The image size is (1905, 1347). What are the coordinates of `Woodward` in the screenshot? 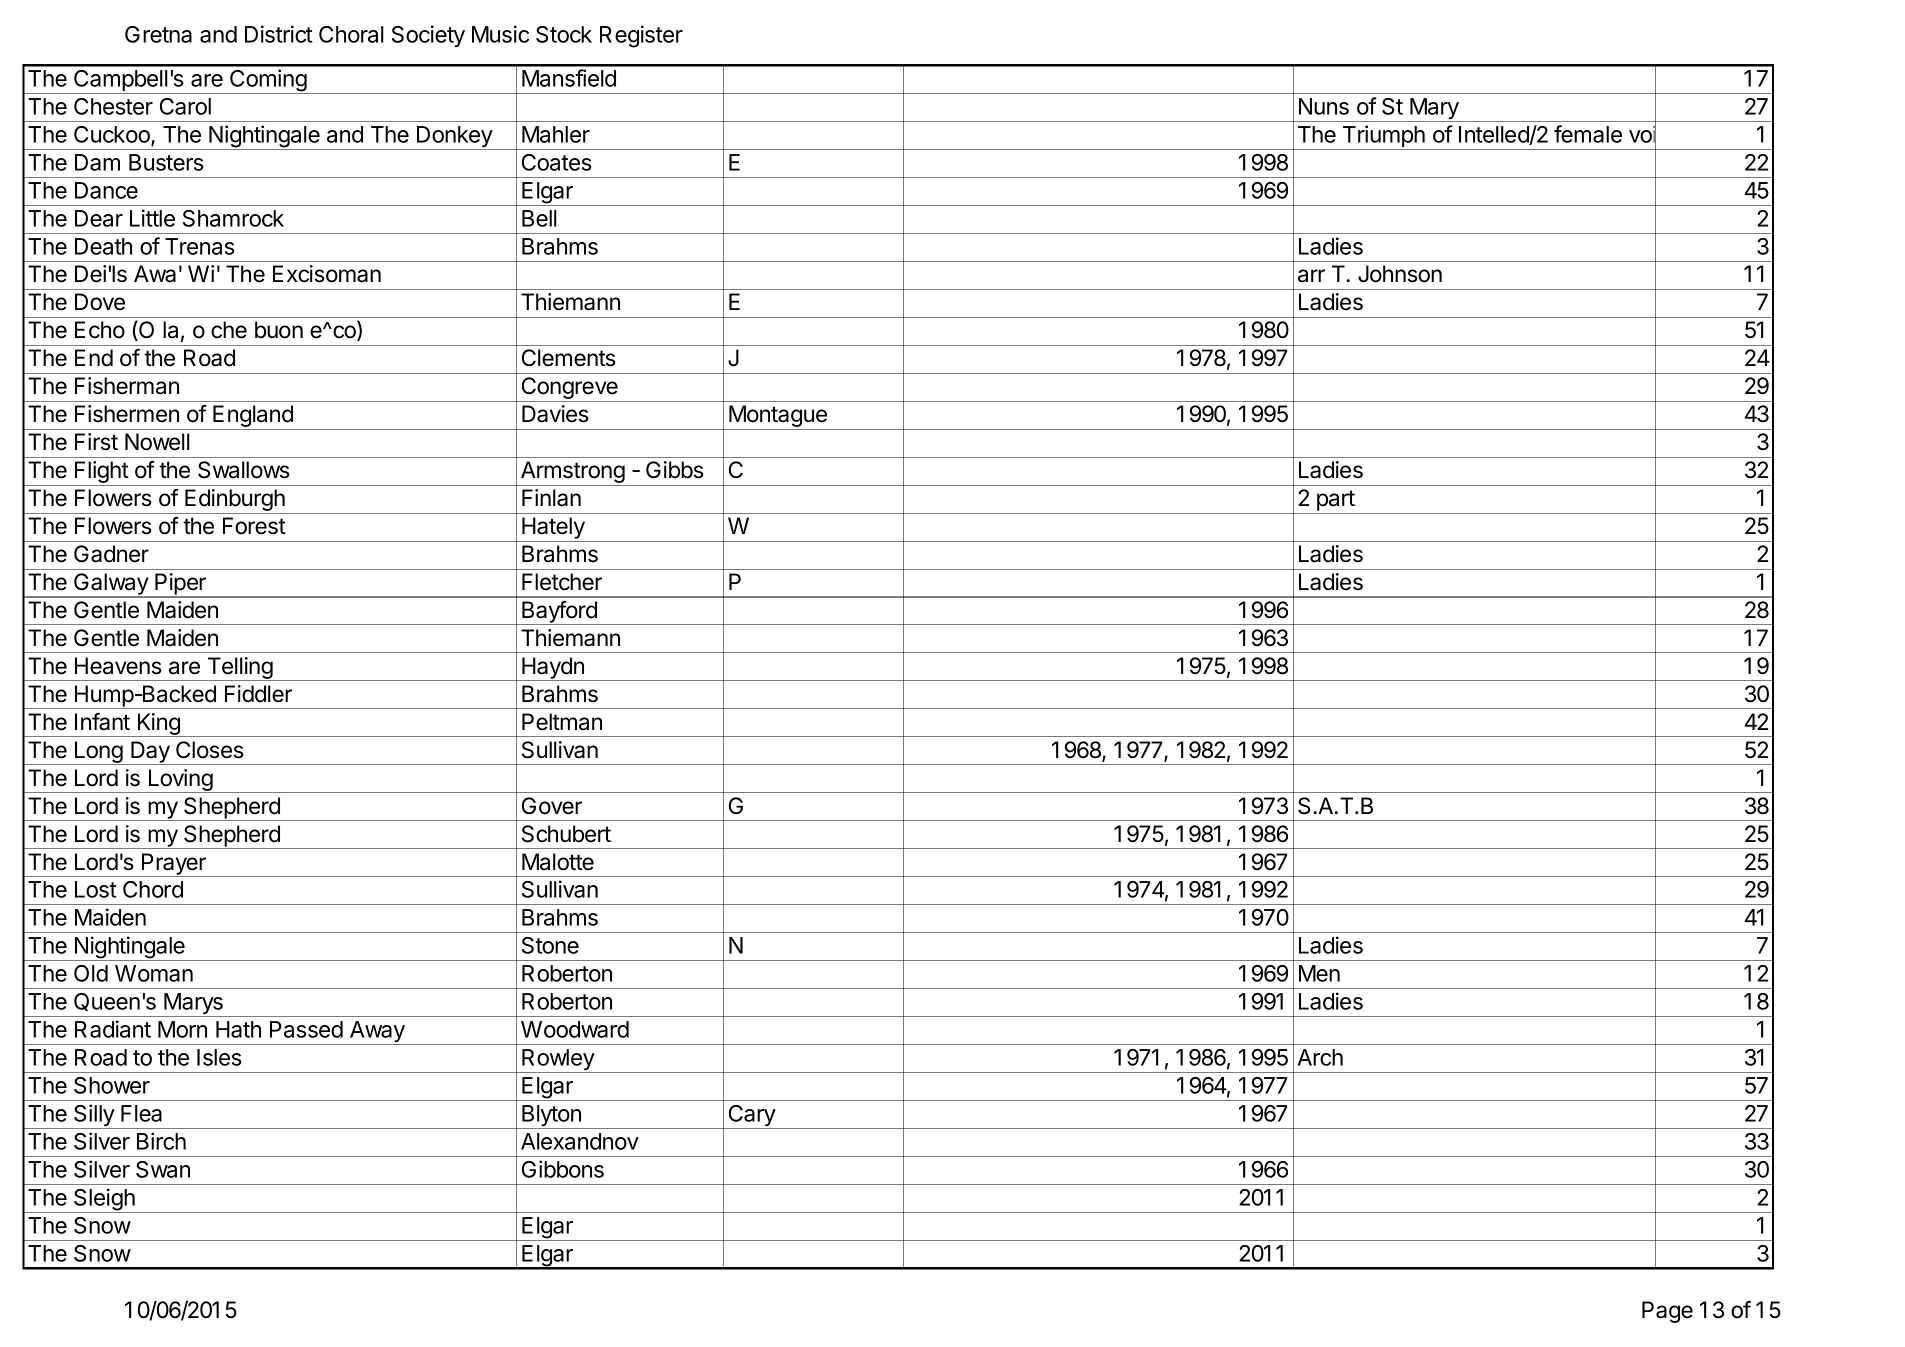 It's located at (575, 1029).
